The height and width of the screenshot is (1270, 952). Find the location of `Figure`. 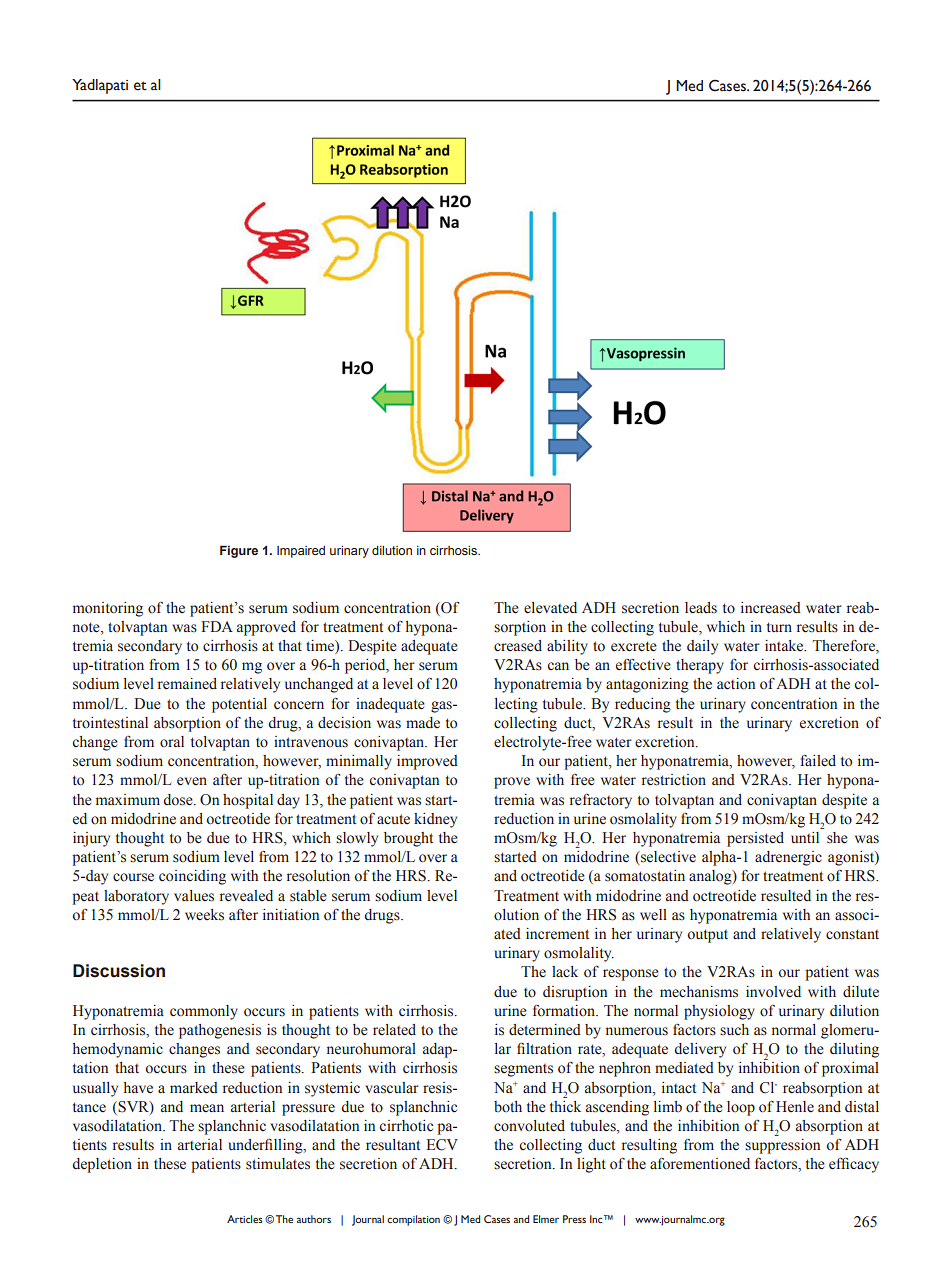

Figure is located at coordinates (239, 551).
